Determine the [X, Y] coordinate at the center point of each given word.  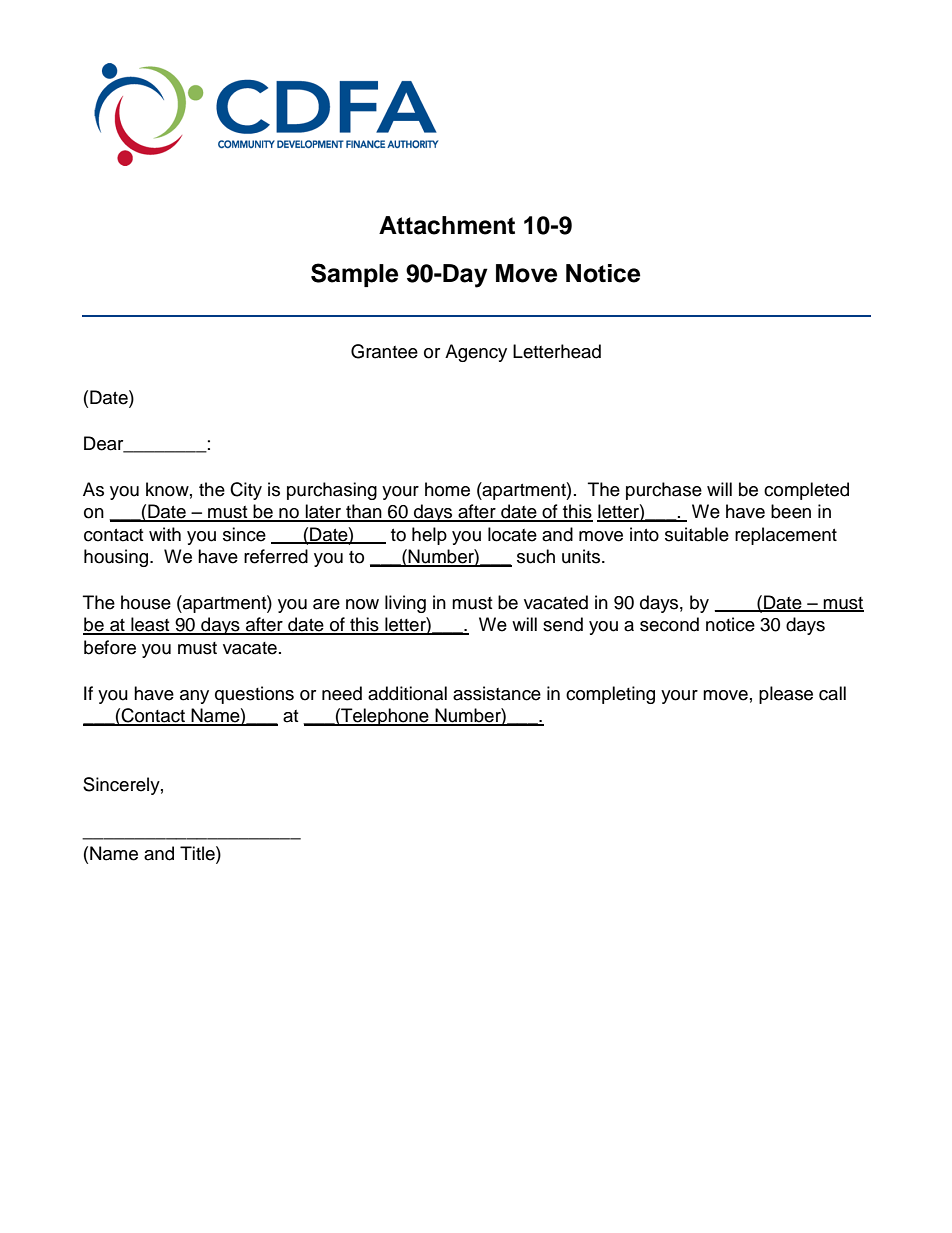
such [536, 556]
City [246, 491]
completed [806, 491]
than [364, 512]
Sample [355, 275]
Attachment [447, 225]
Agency [476, 353]
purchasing [332, 491]
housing [117, 558]
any [194, 697]
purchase [664, 491]
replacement [786, 536]
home [447, 489]
